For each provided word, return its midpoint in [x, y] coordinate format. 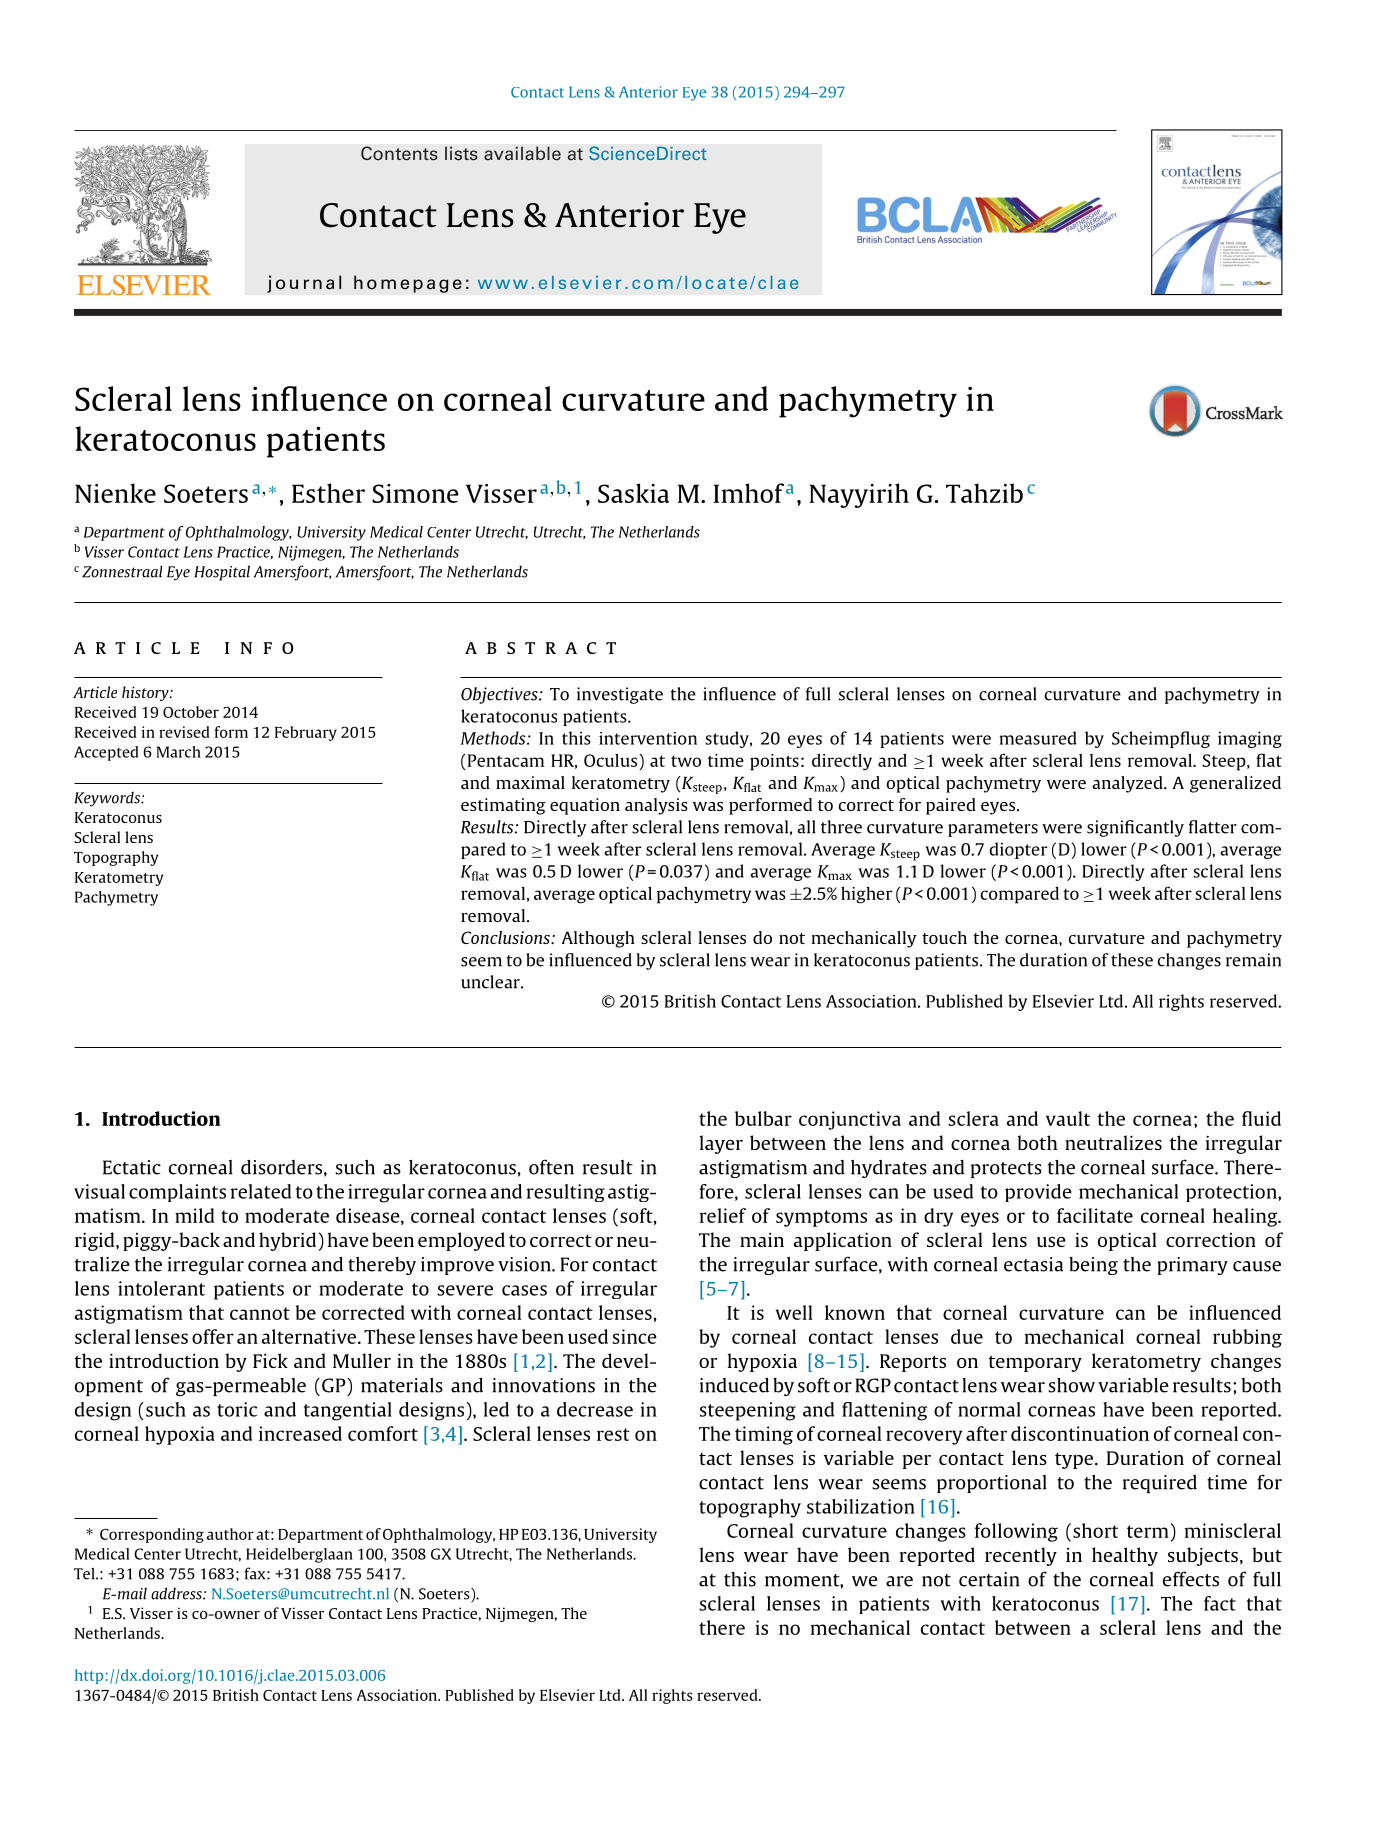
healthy [1125, 1556]
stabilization [861, 1506]
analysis [656, 806]
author [230, 1534]
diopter [1018, 850]
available [522, 153]
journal [304, 284]
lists [461, 153]
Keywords [108, 799]
